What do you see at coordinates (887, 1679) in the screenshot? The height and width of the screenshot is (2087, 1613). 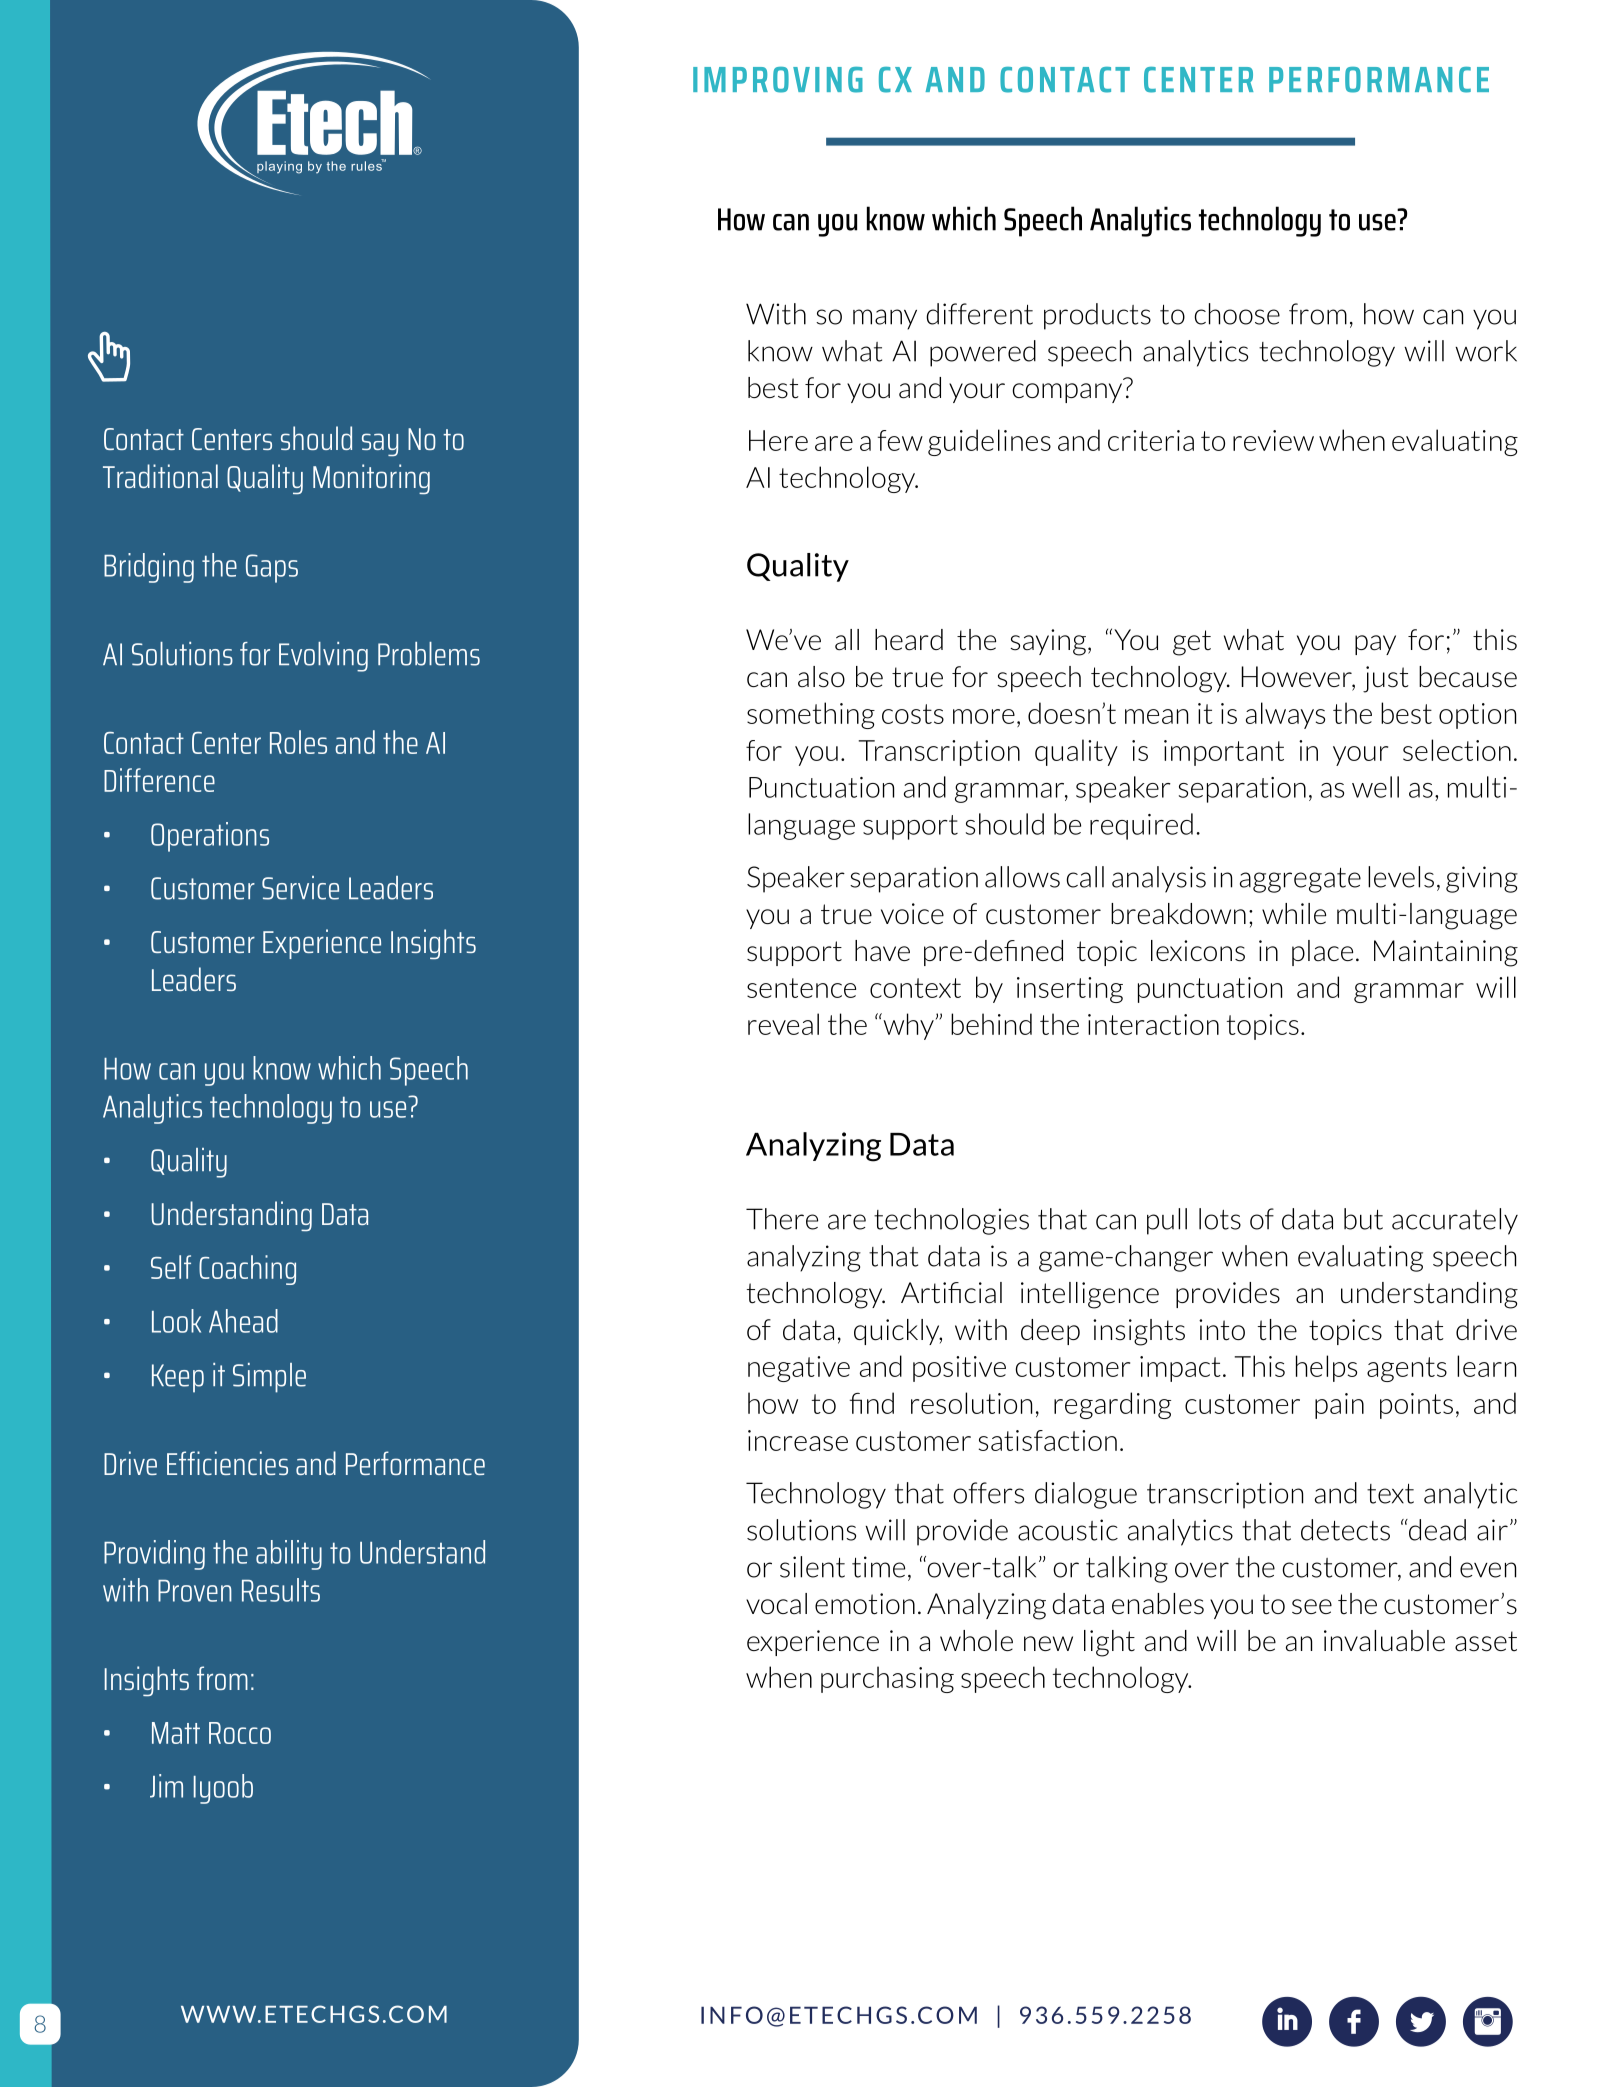 I see `purchasing` at bounding box center [887, 1679].
